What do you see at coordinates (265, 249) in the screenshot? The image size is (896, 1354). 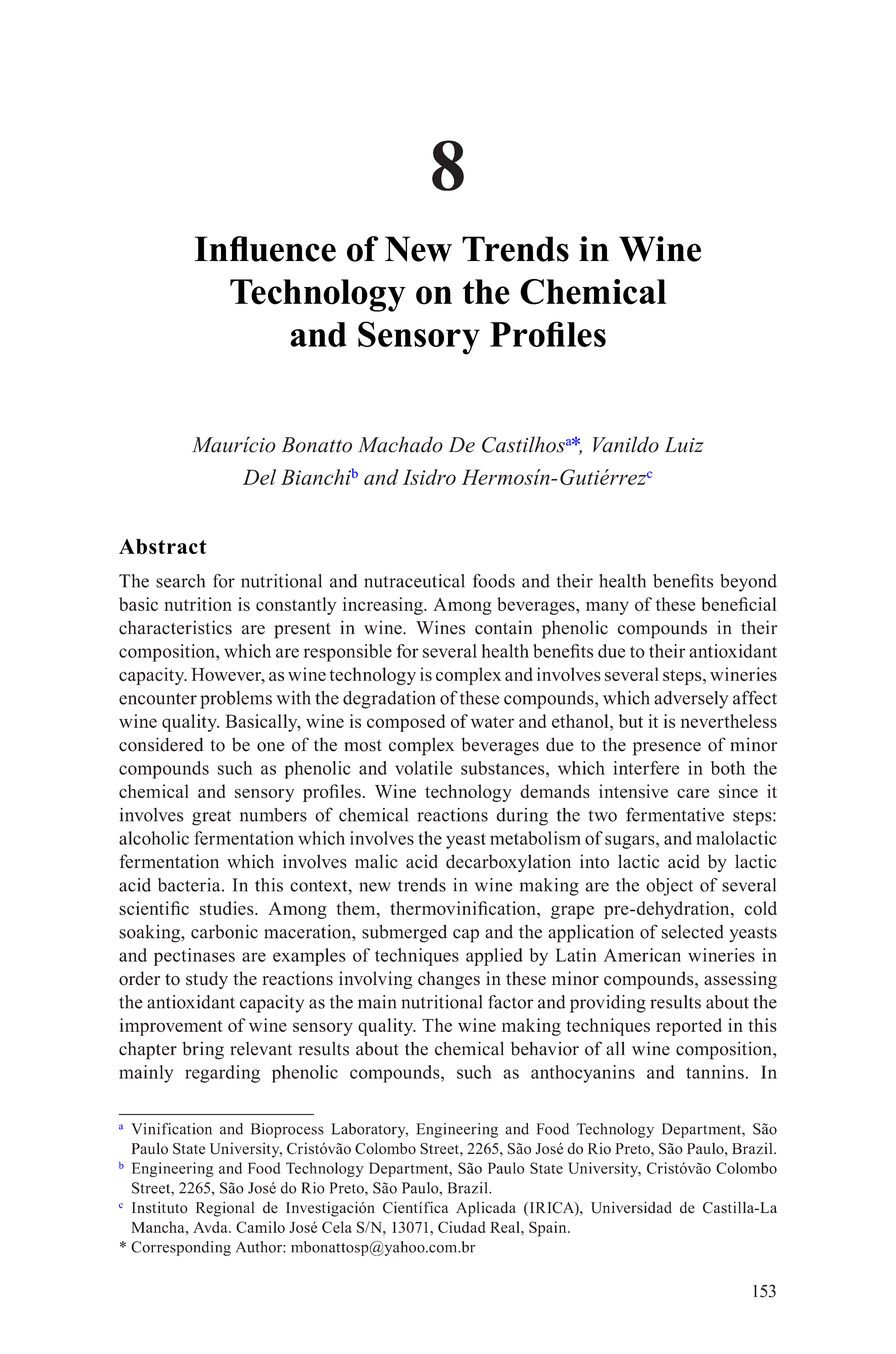 I see `Influence` at bounding box center [265, 249].
